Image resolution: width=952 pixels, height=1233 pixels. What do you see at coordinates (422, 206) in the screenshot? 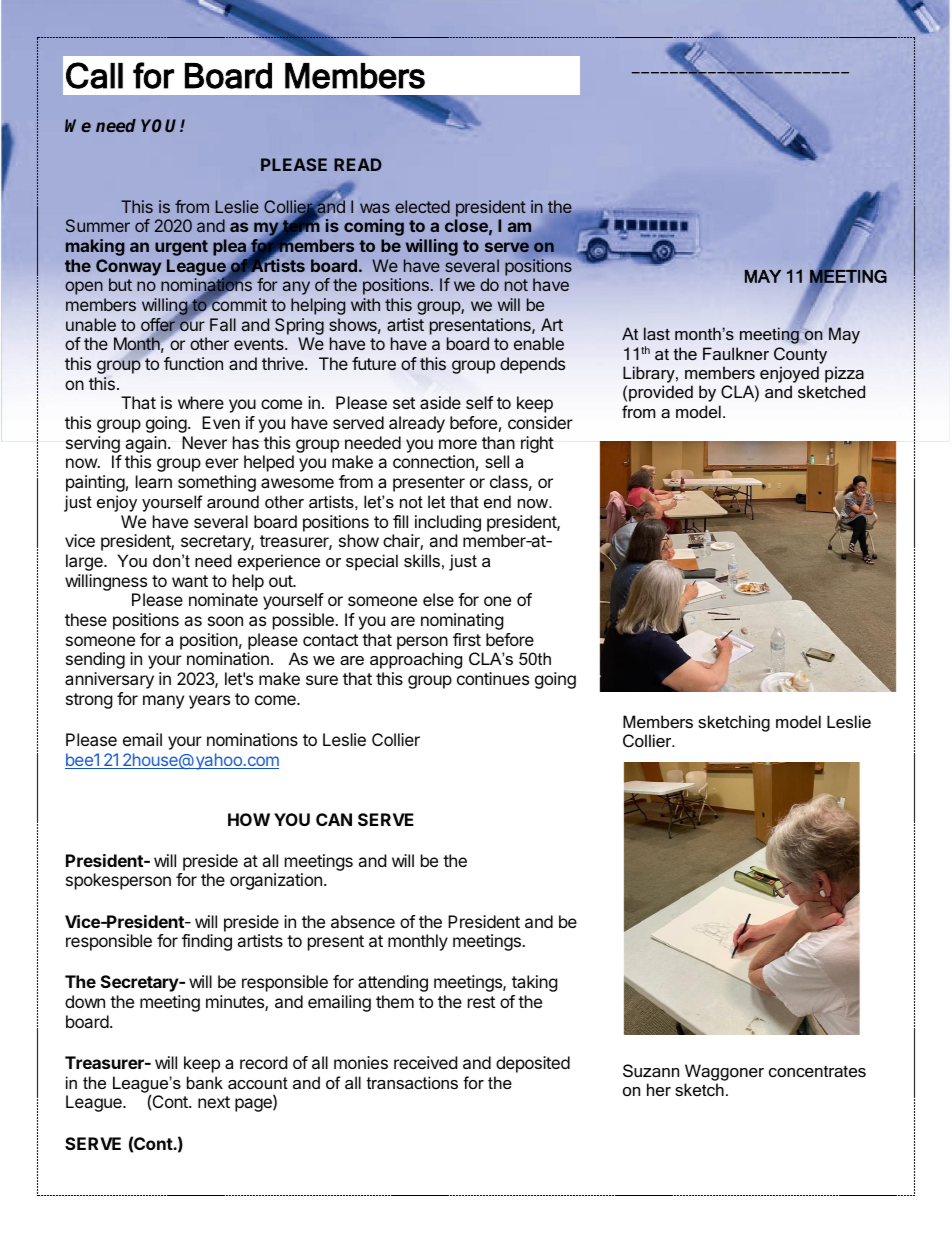
I see `elected` at bounding box center [422, 206].
